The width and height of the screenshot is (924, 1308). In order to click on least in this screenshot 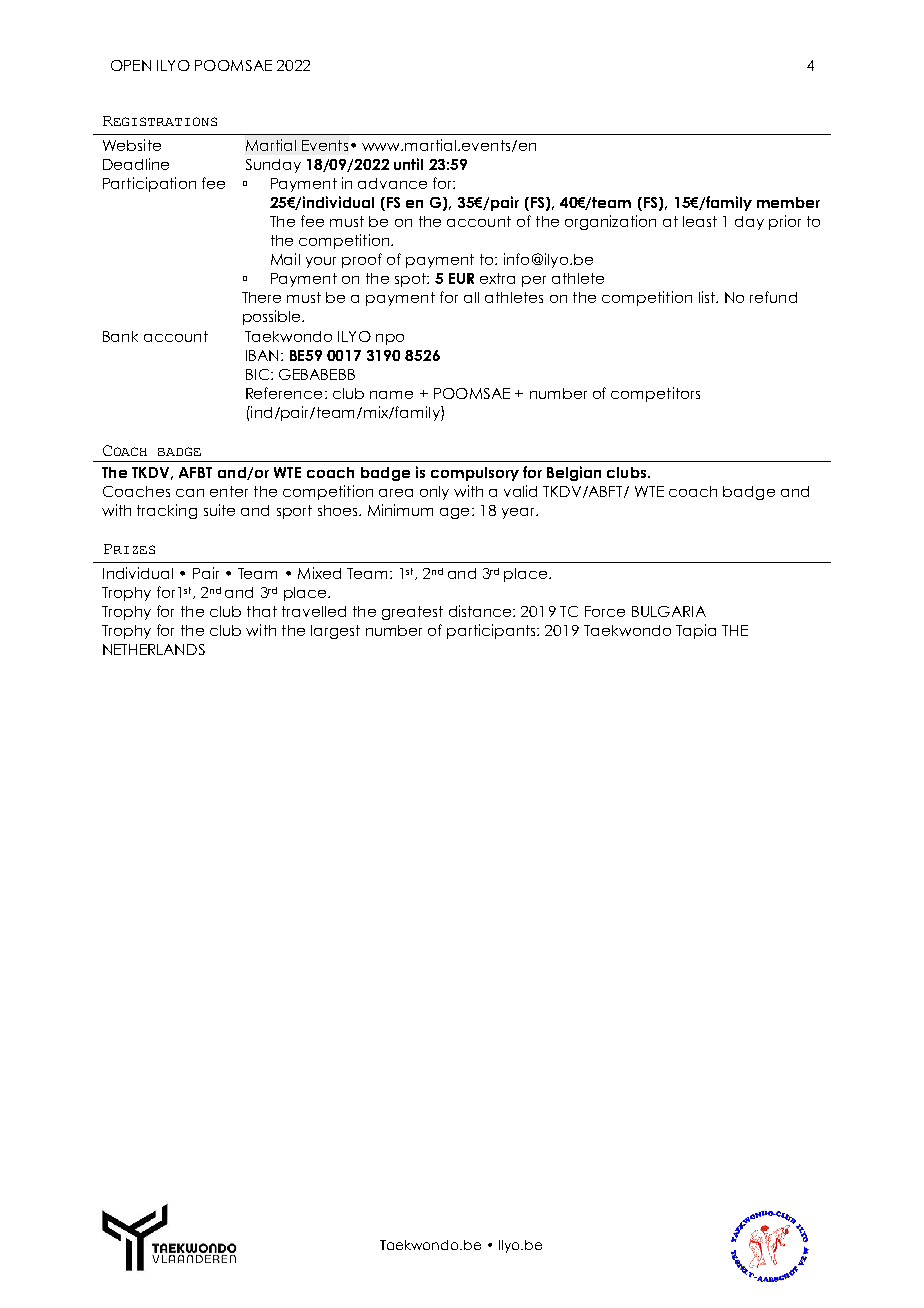, I will do `click(700, 221)`.
